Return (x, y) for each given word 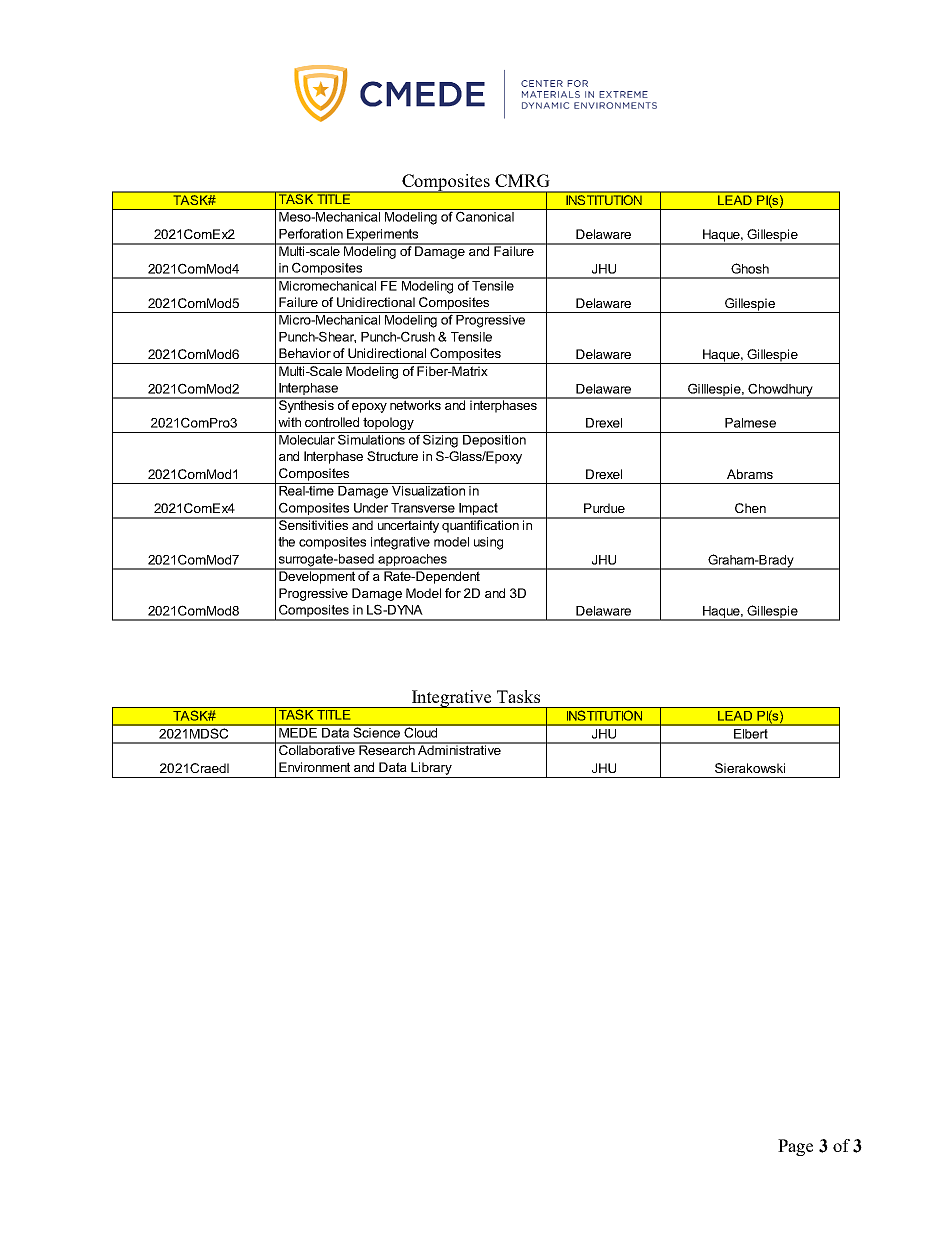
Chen (750, 508)
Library (431, 768)
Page (795, 1147)
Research (387, 749)
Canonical (485, 215)
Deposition (494, 439)
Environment (314, 767)
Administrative (459, 749)
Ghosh (750, 268)
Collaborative (317, 749)
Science (376, 731)
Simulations (371, 438)
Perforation (311, 233)
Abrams (750, 474)
